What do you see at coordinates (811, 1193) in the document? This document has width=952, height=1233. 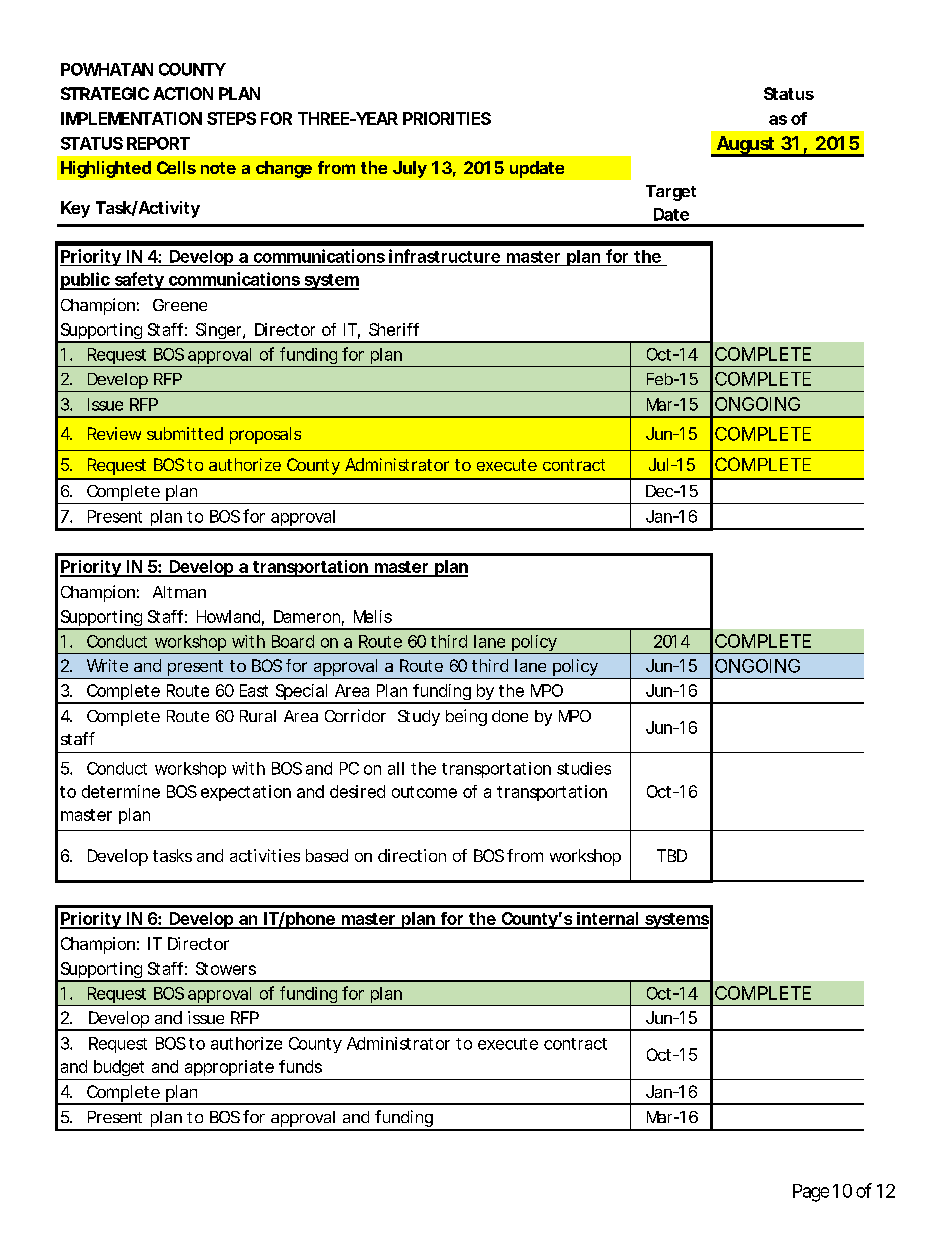 I see `Page` at bounding box center [811, 1193].
